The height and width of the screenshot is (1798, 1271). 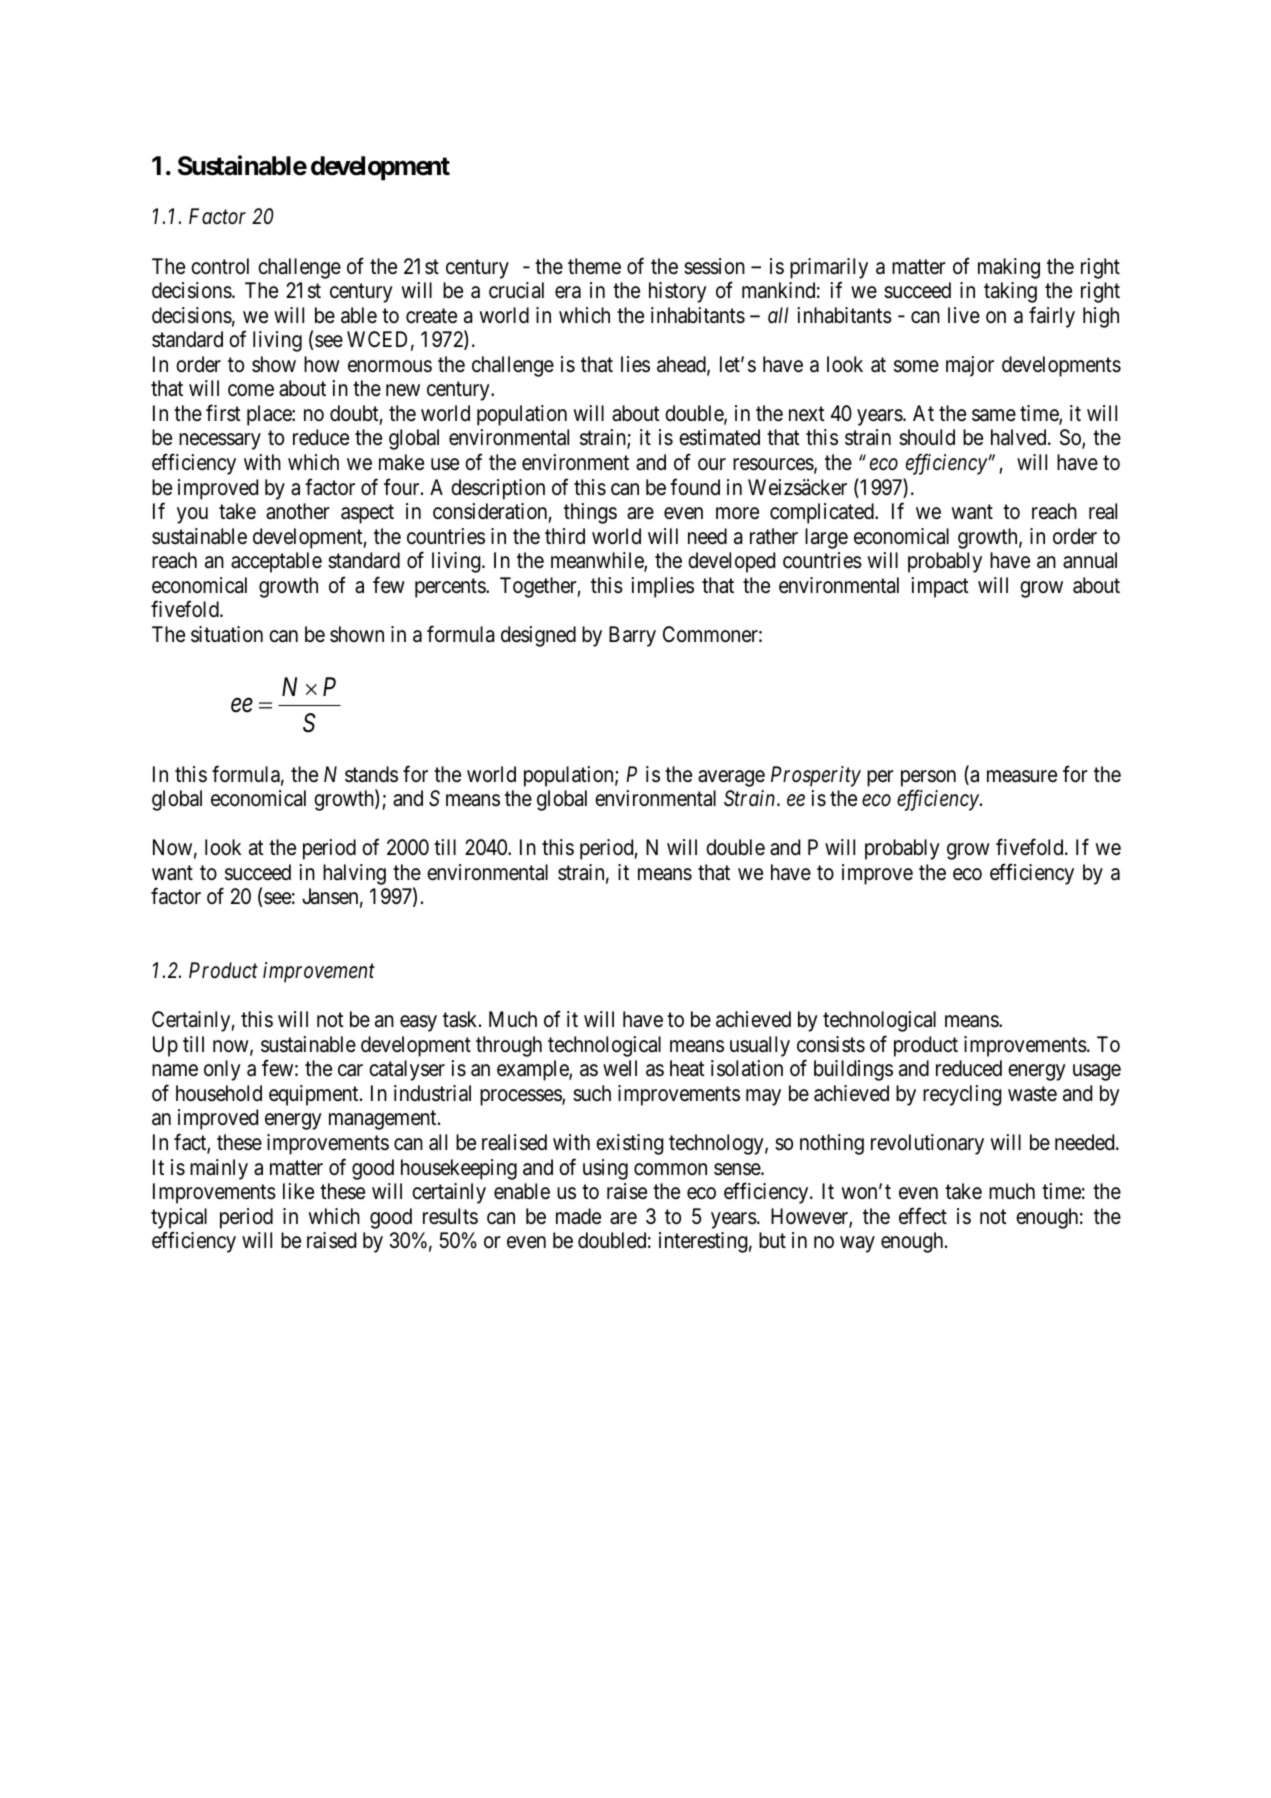 What do you see at coordinates (227, 634) in the screenshot?
I see `situation` at bounding box center [227, 634].
